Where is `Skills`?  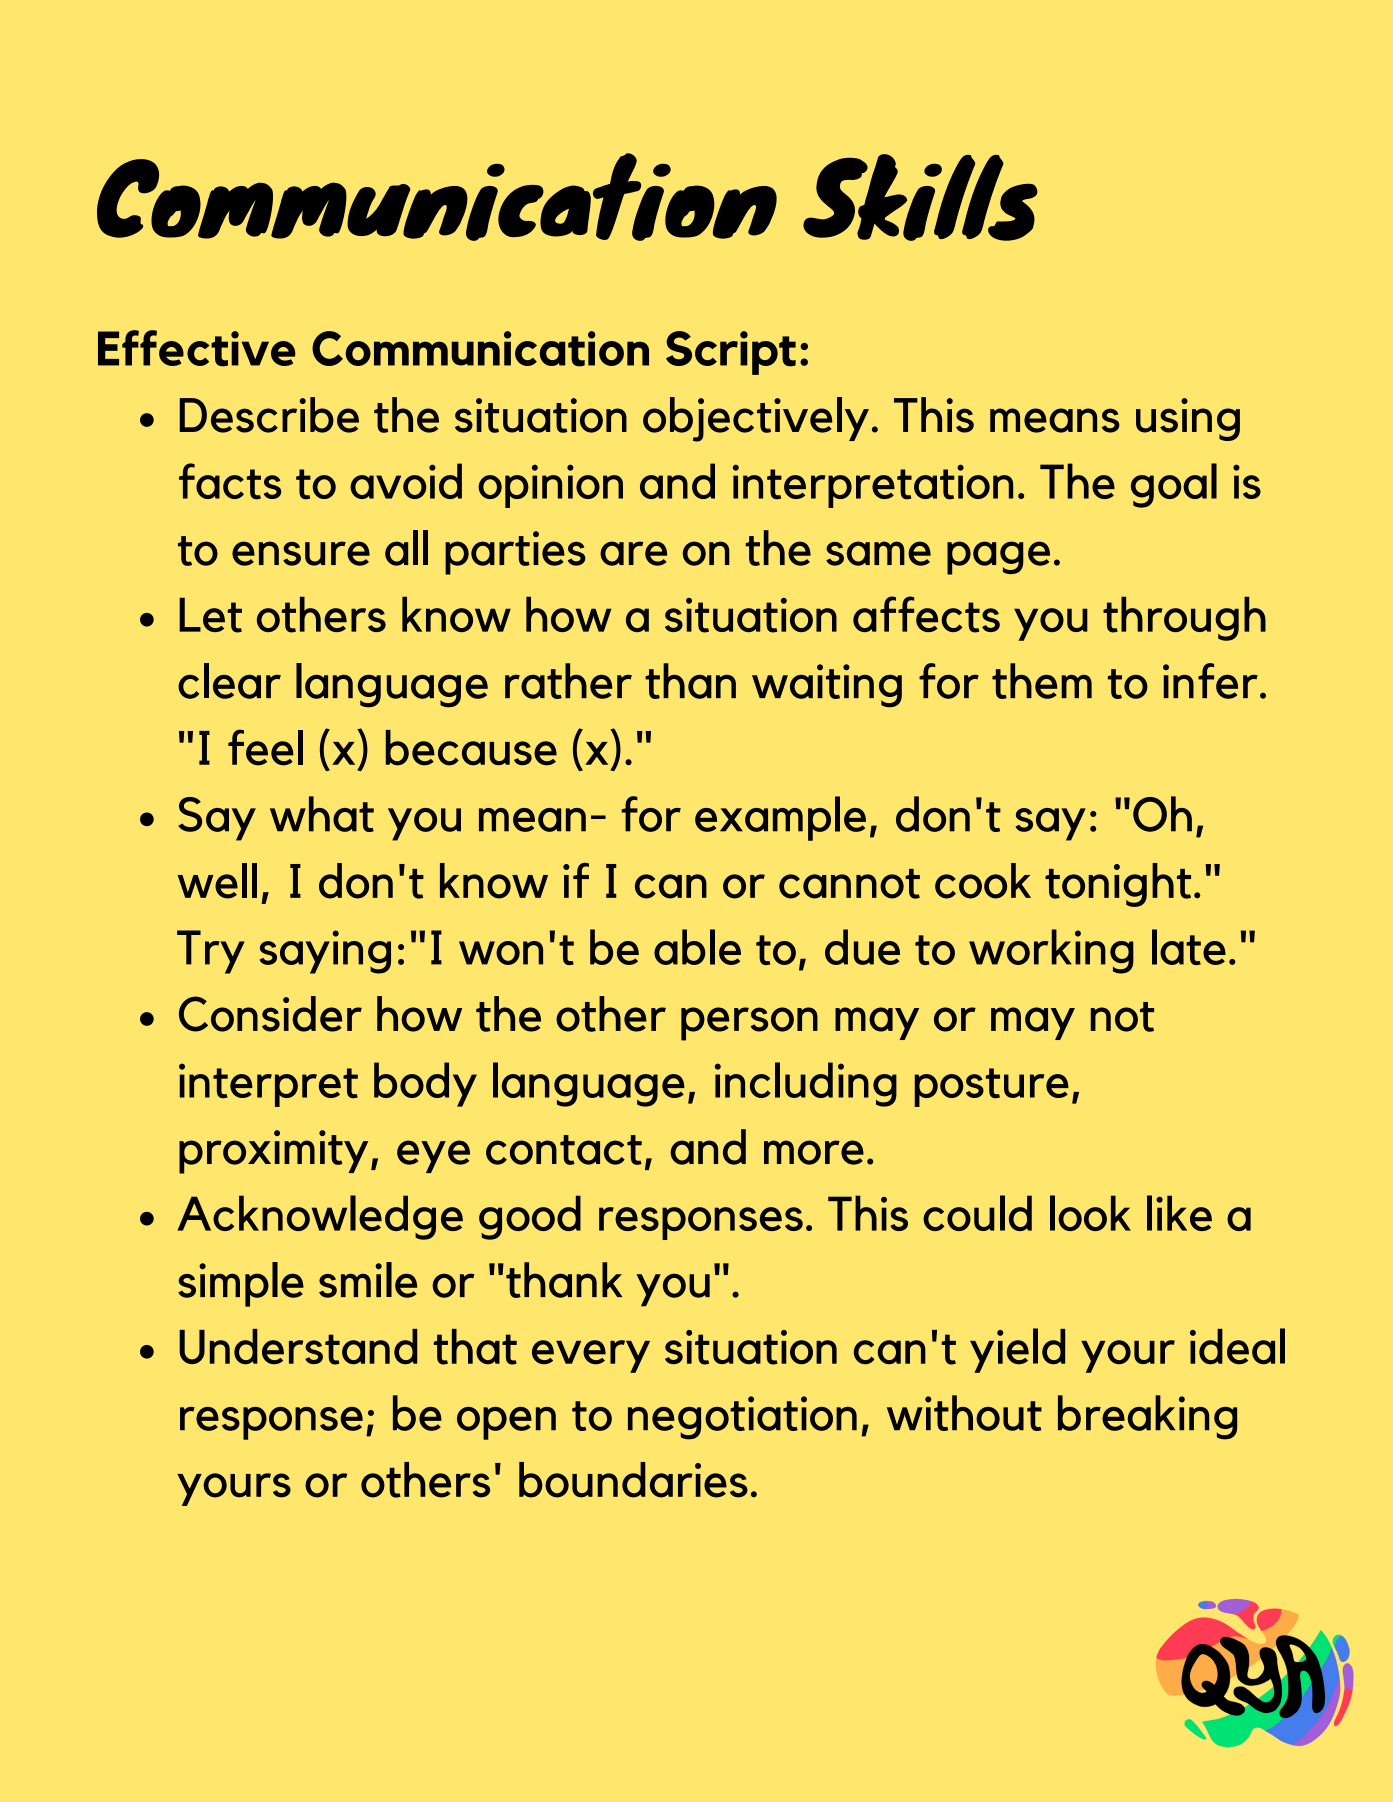
Skills is located at coordinates (920, 197).
